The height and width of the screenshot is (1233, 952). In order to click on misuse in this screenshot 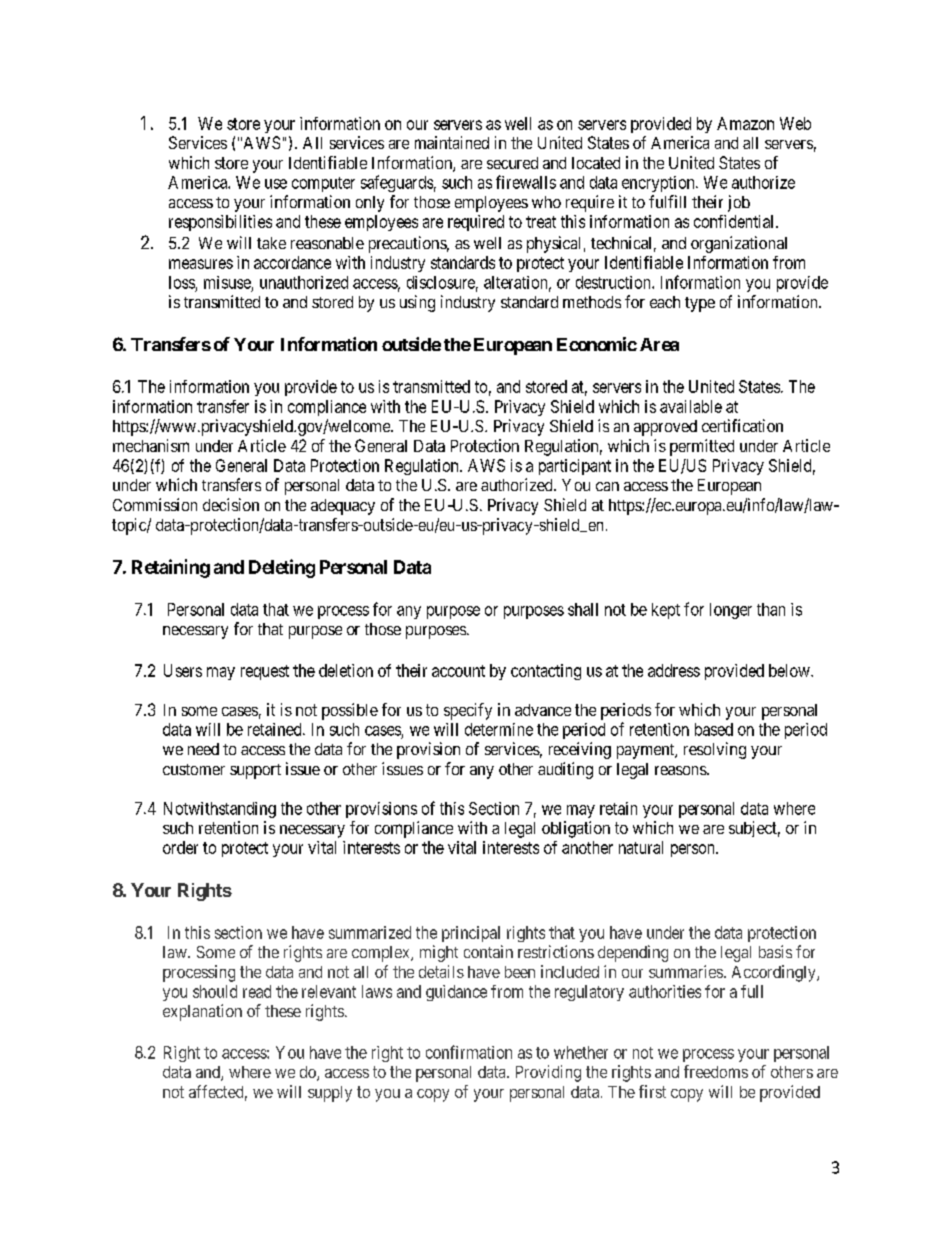, I will do `click(227, 282)`.
